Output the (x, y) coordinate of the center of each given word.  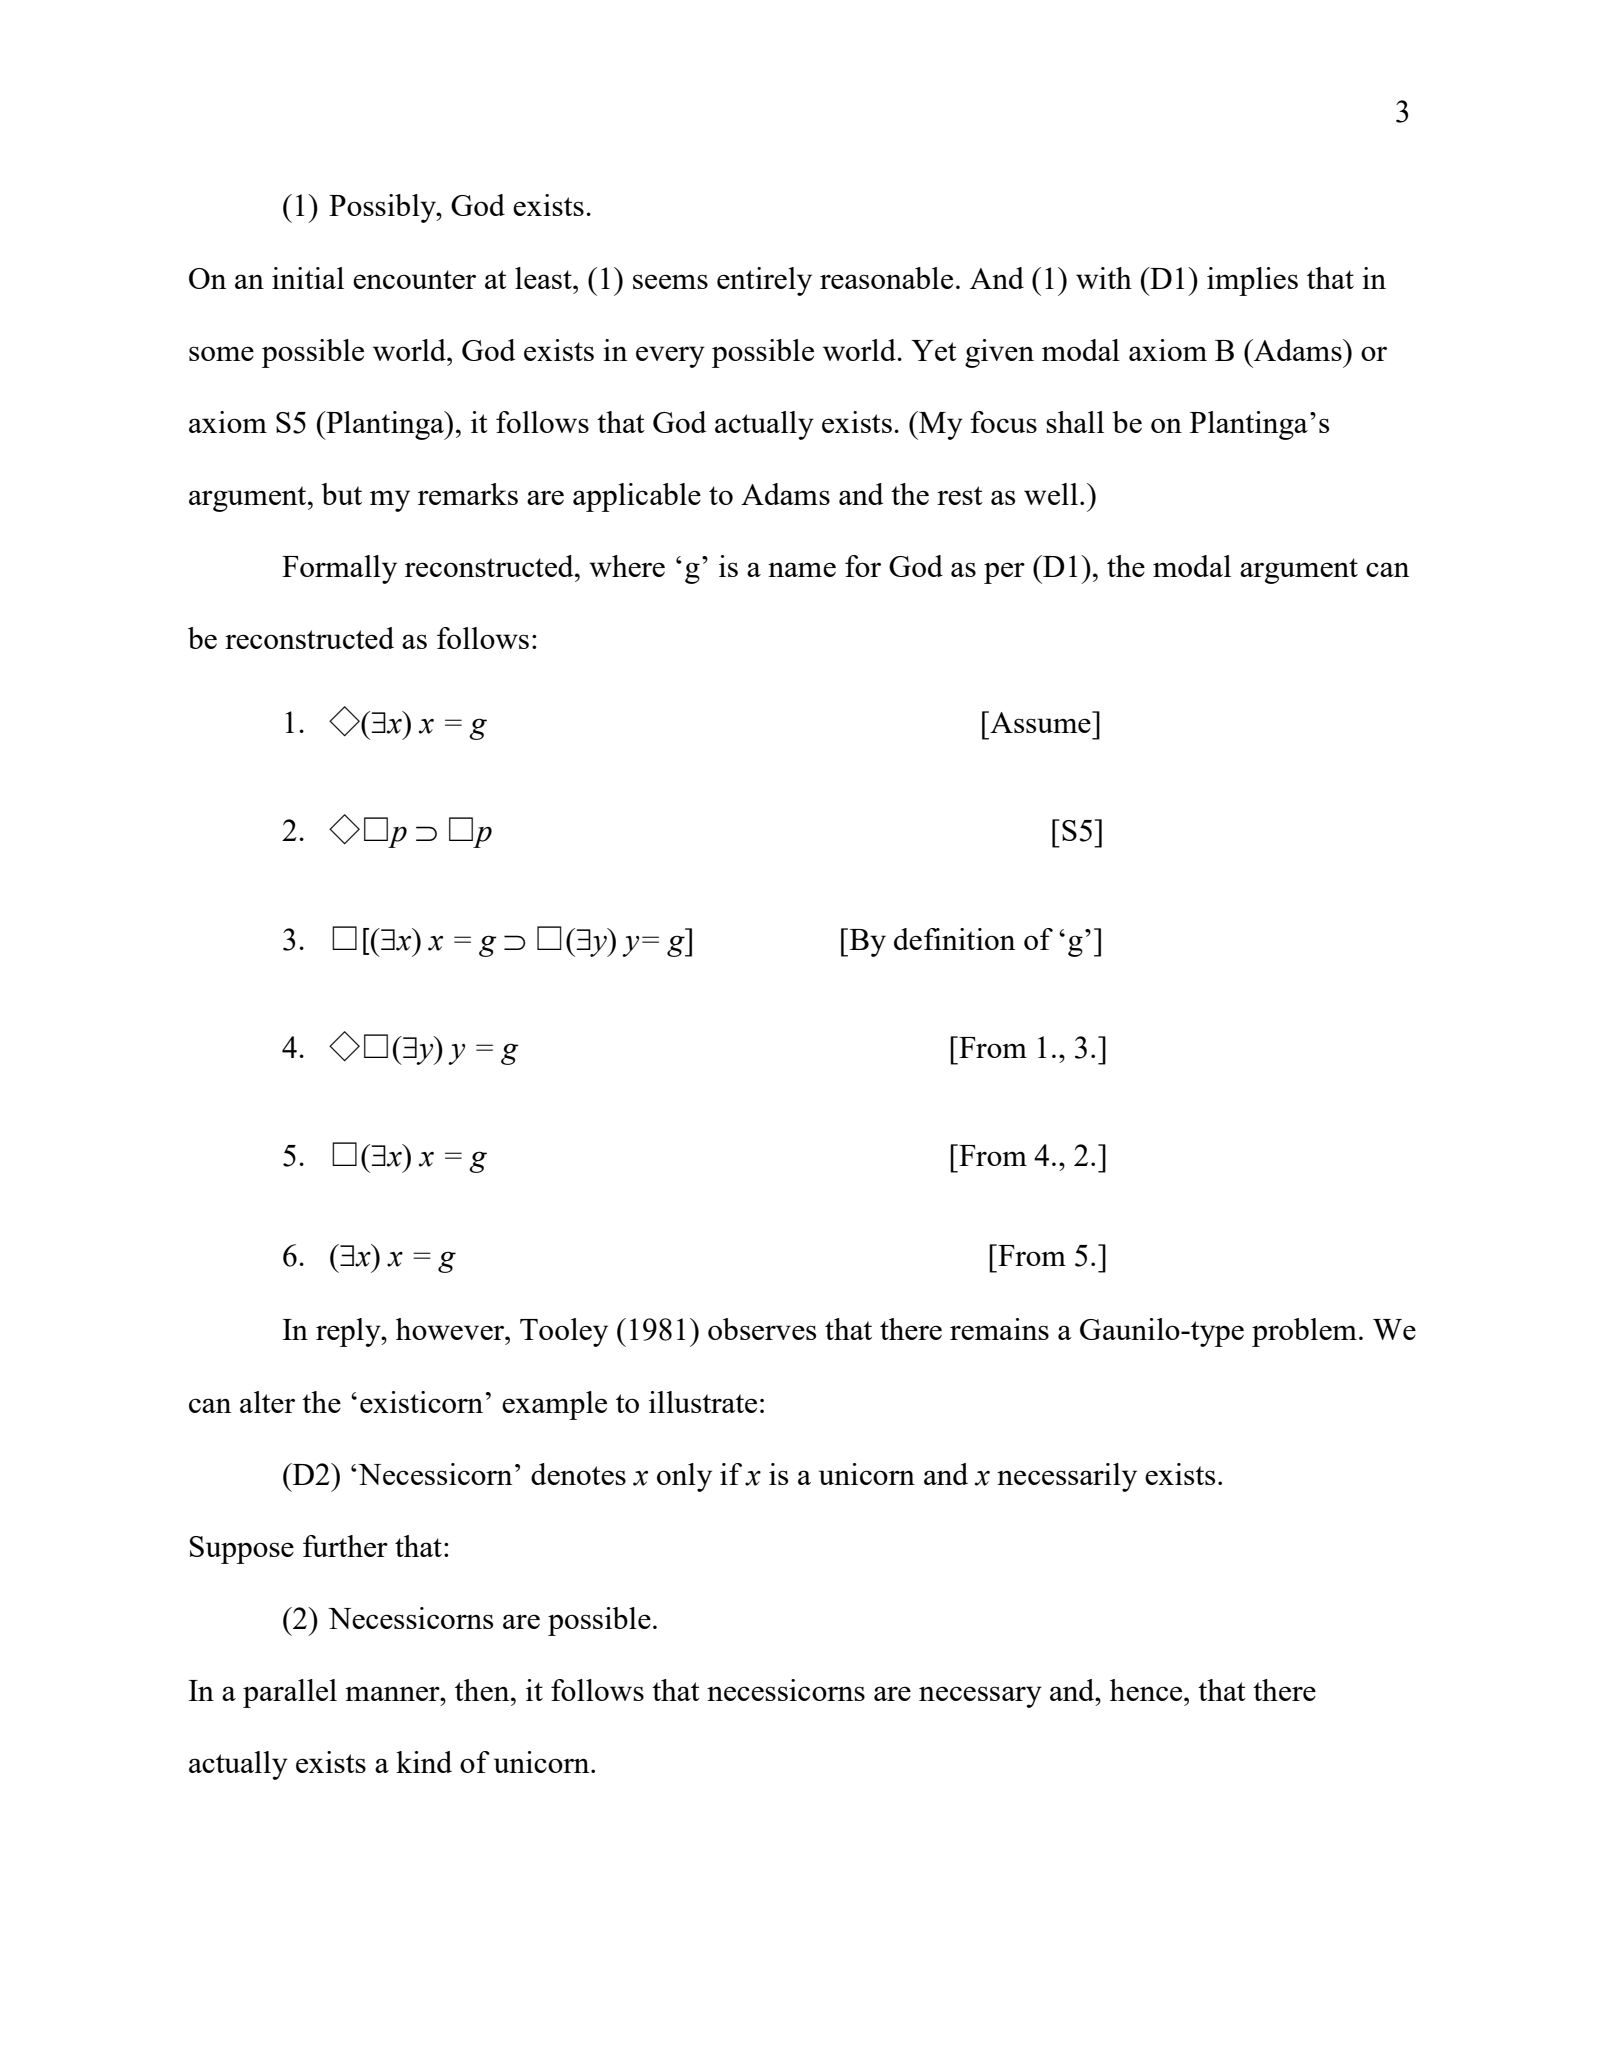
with (1104, 278)
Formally (339, 569)
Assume (1040, 722)
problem (1304, 1332)
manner (393, 1693)
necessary (980, 1697)
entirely (764, 281)
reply (349, 1332)
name (802, 569)
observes (762, 1329)
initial (308, 278)
